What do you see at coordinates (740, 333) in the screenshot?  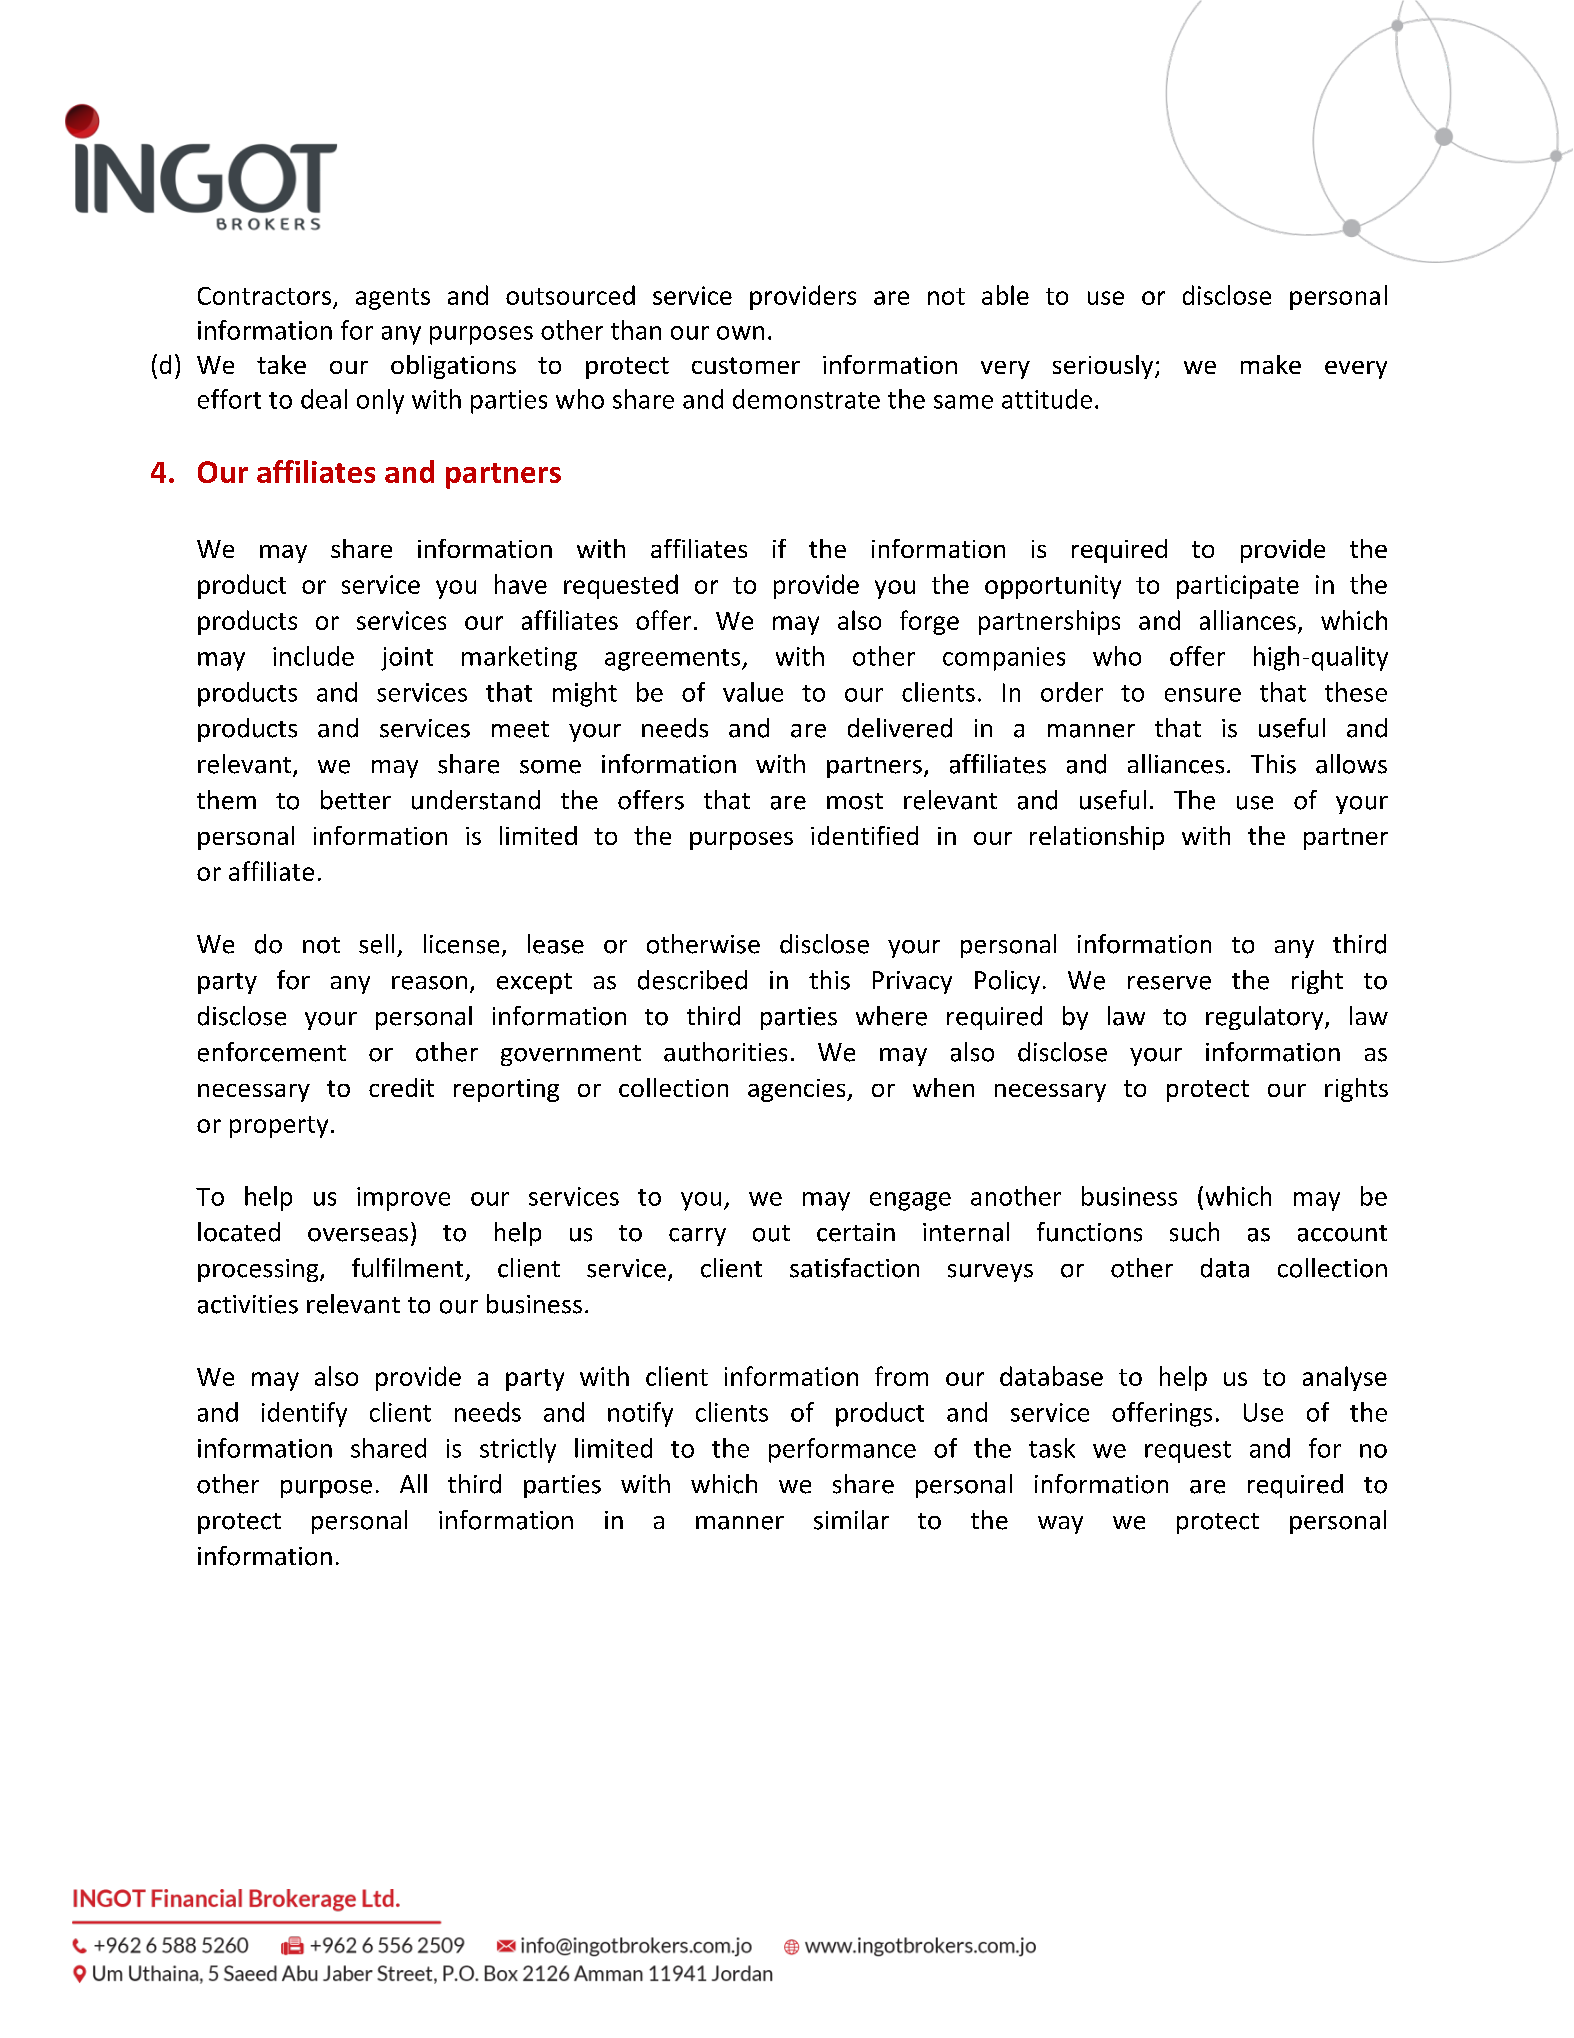 I see `own` at bounding box center [740, 333].
